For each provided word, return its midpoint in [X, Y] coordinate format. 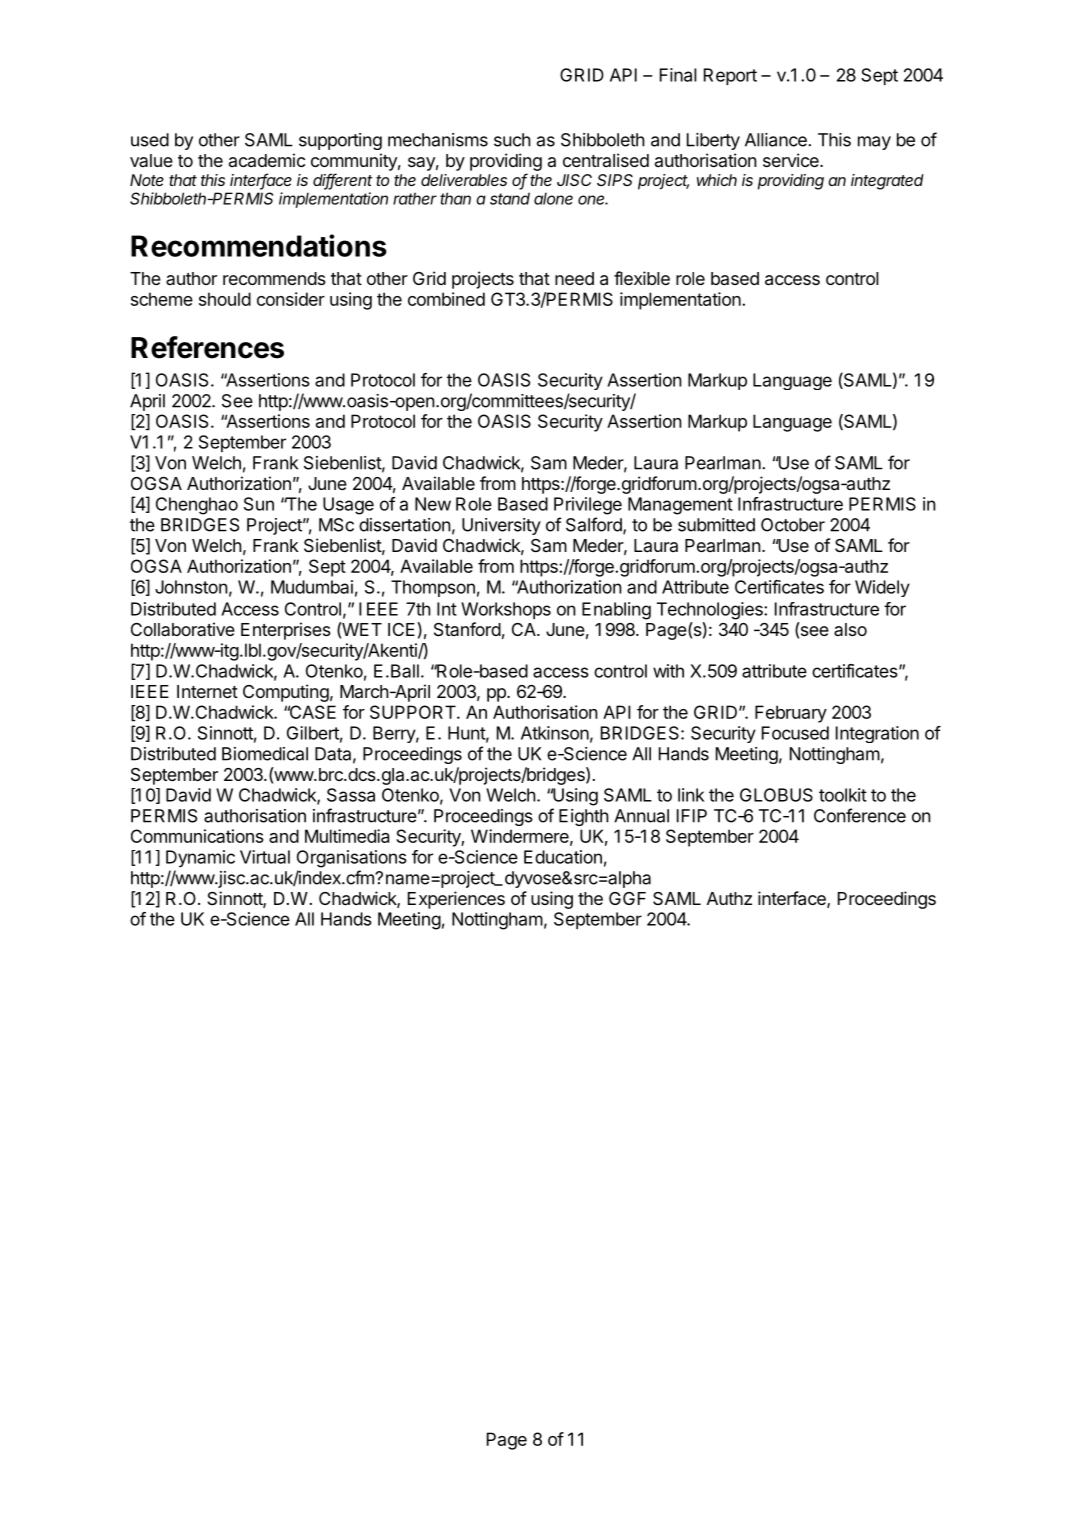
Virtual [265, 857]
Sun [259, 504]
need [574, 278]
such [512, 140]
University [501, 526]
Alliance [777, 140]
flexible [642, 278]
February [791, 714]
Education [563, 857]
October [793, 525]
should [225, 299]
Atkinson [555, 733]
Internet [207, 691]
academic [267, 160]
